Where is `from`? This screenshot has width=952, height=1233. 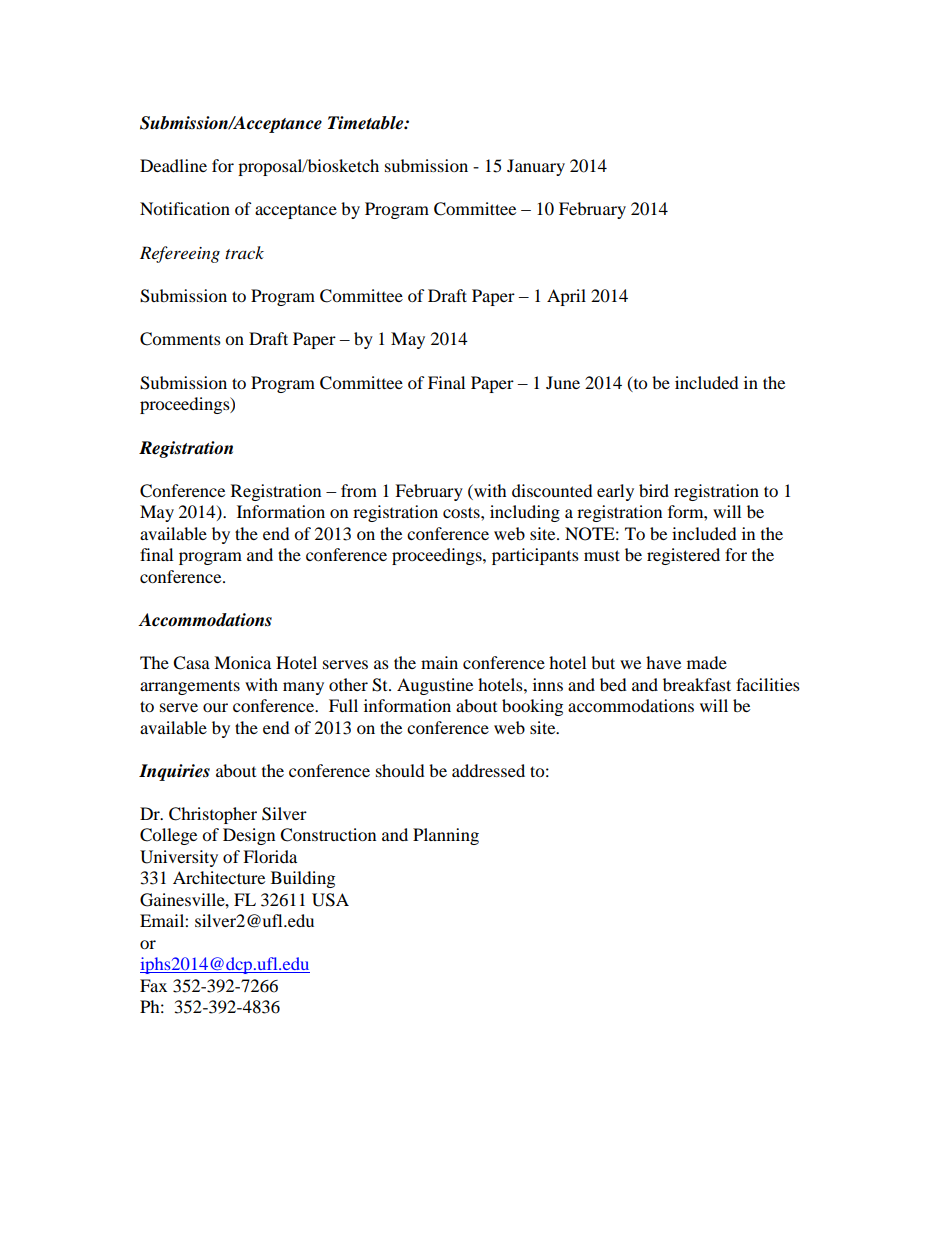
from is located at coordinates (359, 490).
